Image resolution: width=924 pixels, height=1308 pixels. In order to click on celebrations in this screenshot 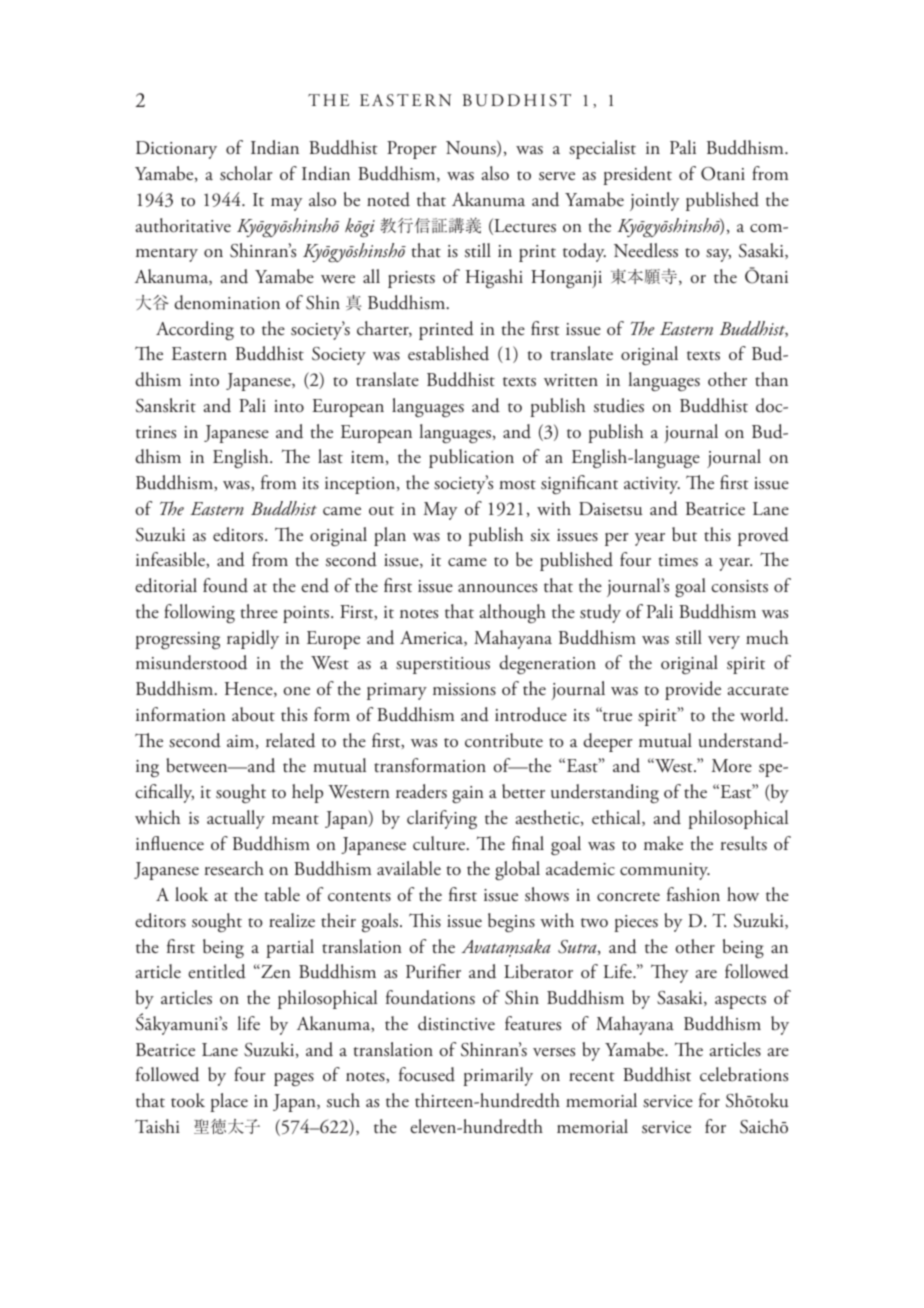, I will do `click(744, 1074)`.
